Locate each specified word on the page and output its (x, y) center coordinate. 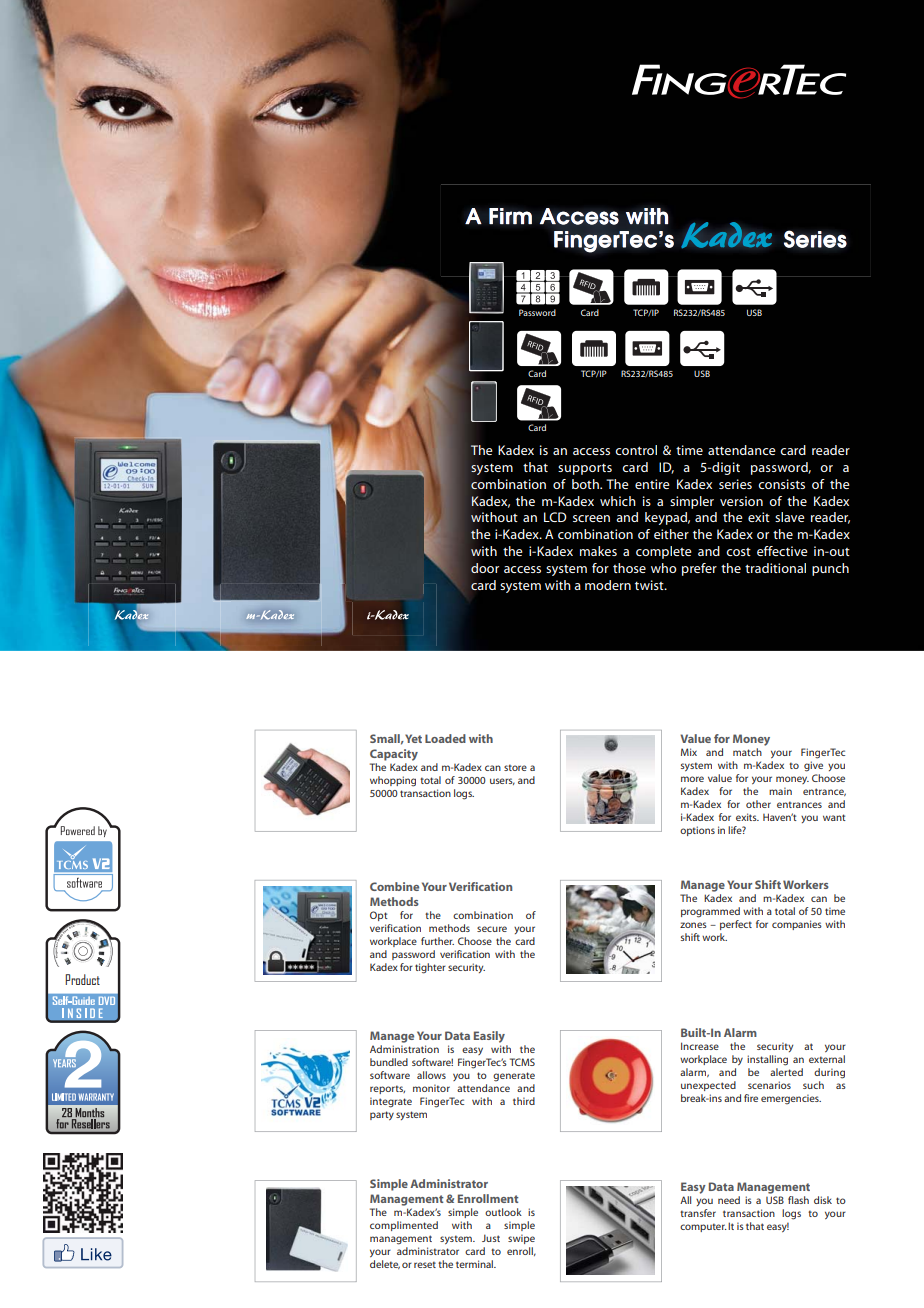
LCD (555, 517)
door (485, 568)
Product (82, 979)
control (636, 450)
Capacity (394, 755)
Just (491, 1238)
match (747, 752)
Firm (510, 216)
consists (781, 484)
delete (385, 1264)
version (741, 501)
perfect (736, 925)
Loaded (445, 738)
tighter (430, 968)
